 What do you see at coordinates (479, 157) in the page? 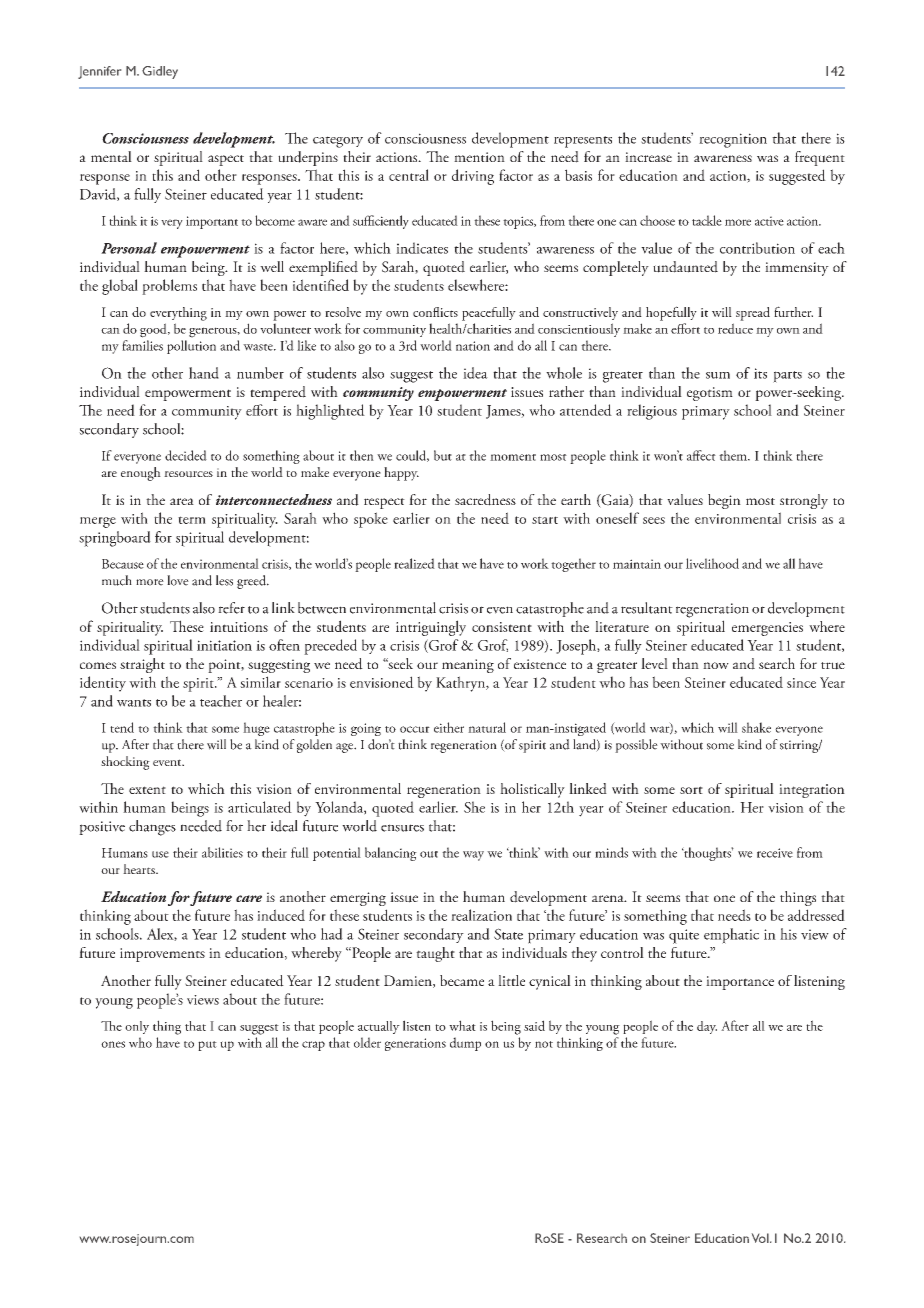
I see `mention` at bounding box center [479, 157].
